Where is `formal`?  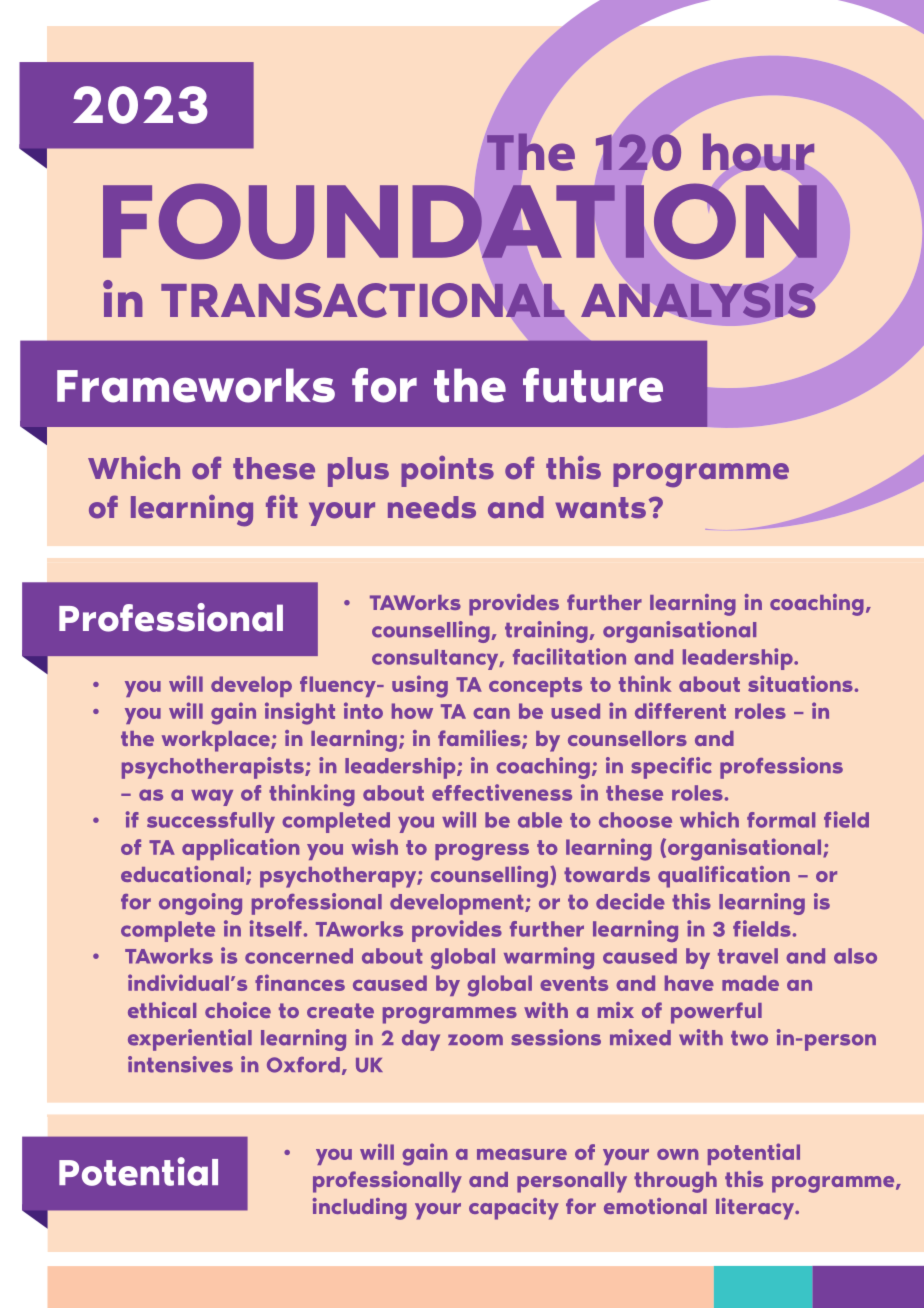 formal is located at coordinates (781, 820).
